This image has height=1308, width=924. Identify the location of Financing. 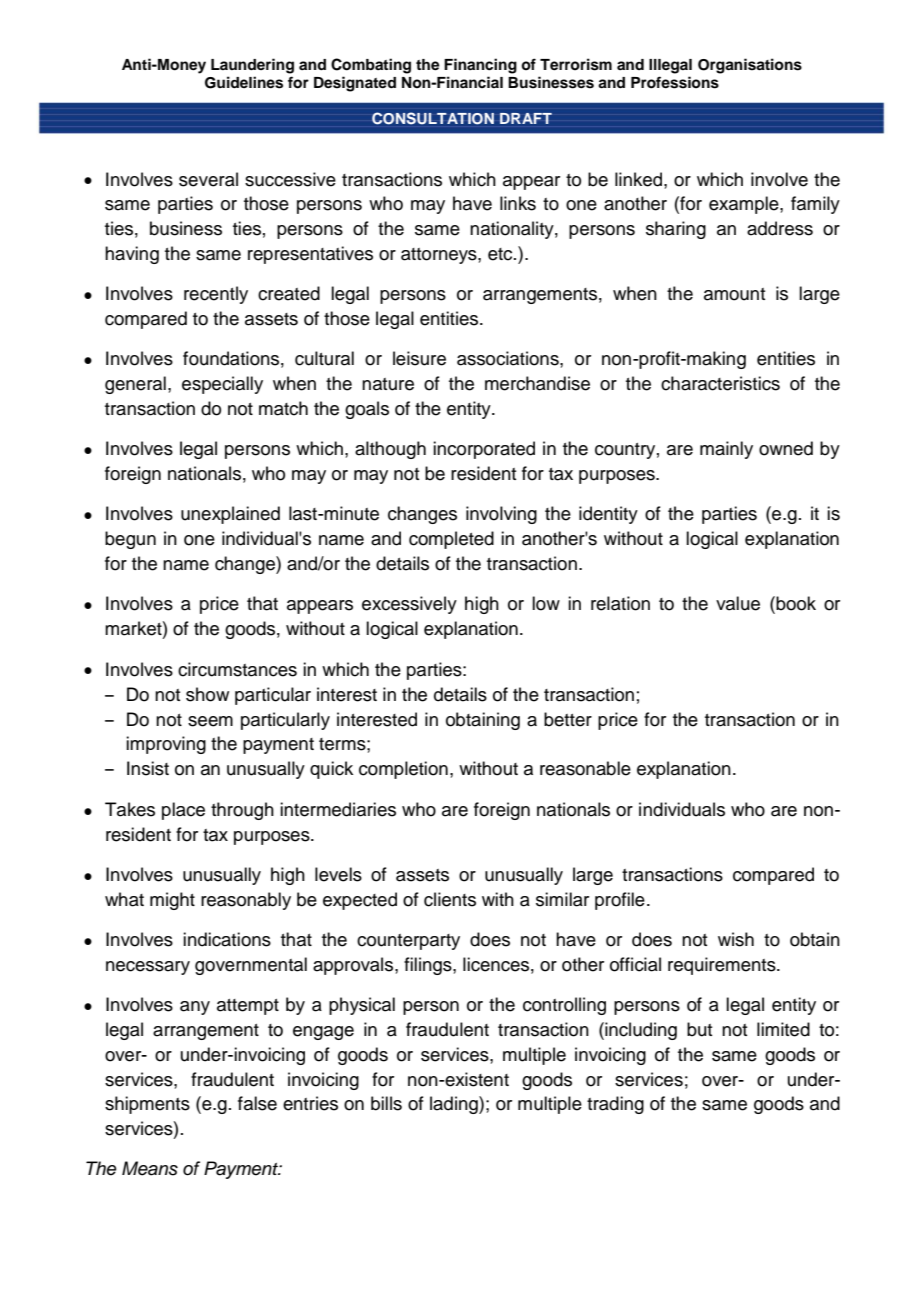
(480, 66).
